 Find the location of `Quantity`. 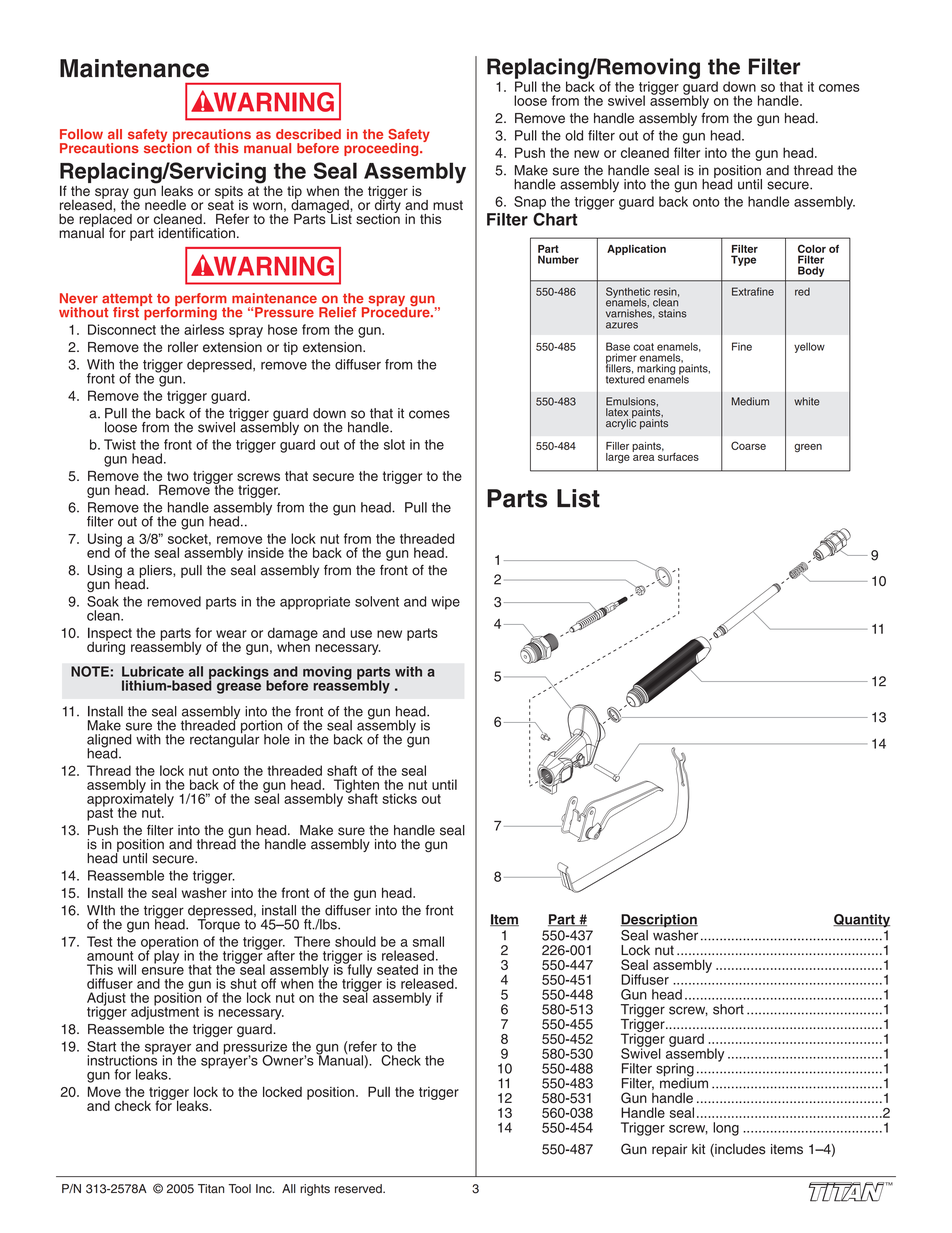

Quantity is located at coordinates (861, 921).
